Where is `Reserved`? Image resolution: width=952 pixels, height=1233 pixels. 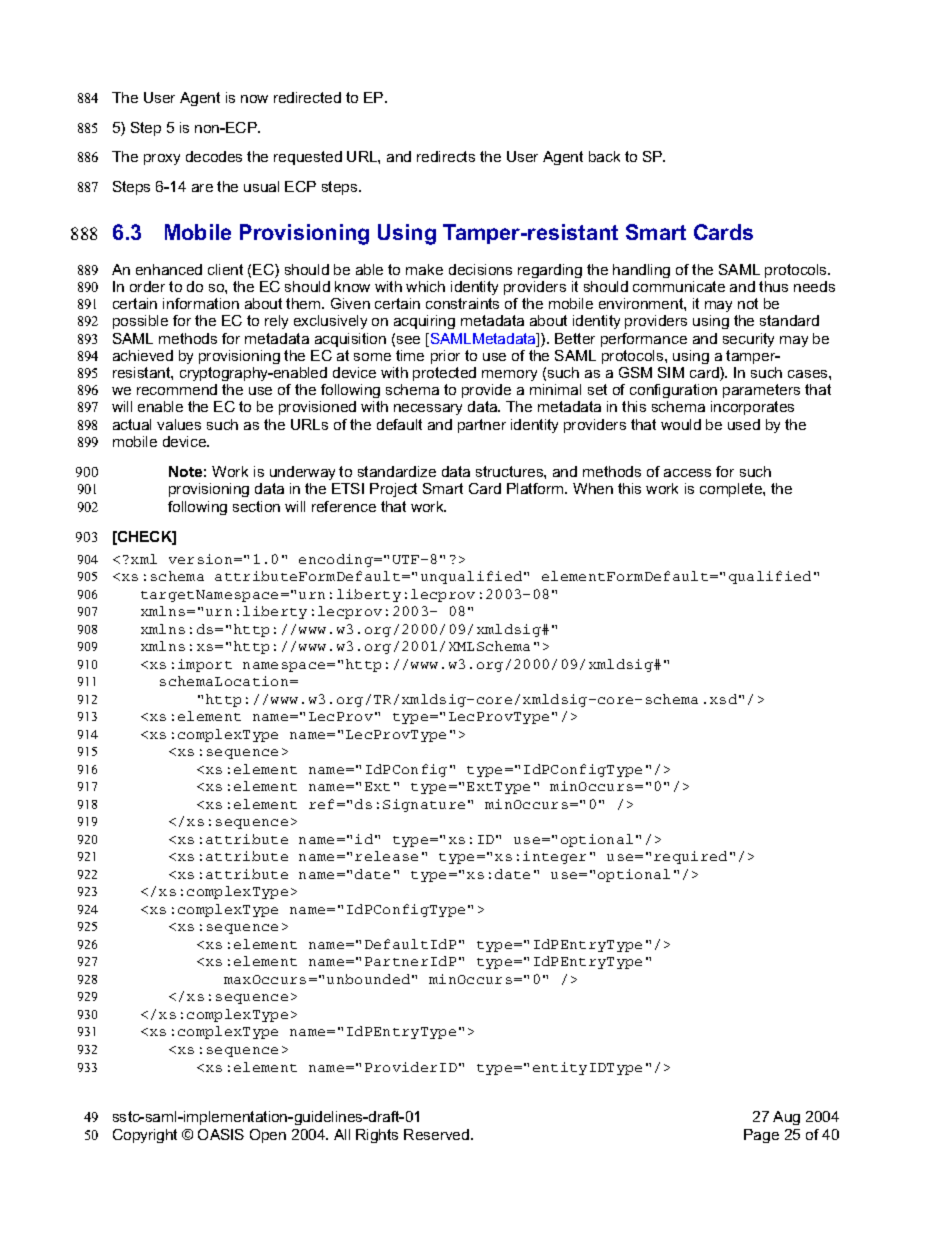
Reserved is located at coordinates (438, 1134).
